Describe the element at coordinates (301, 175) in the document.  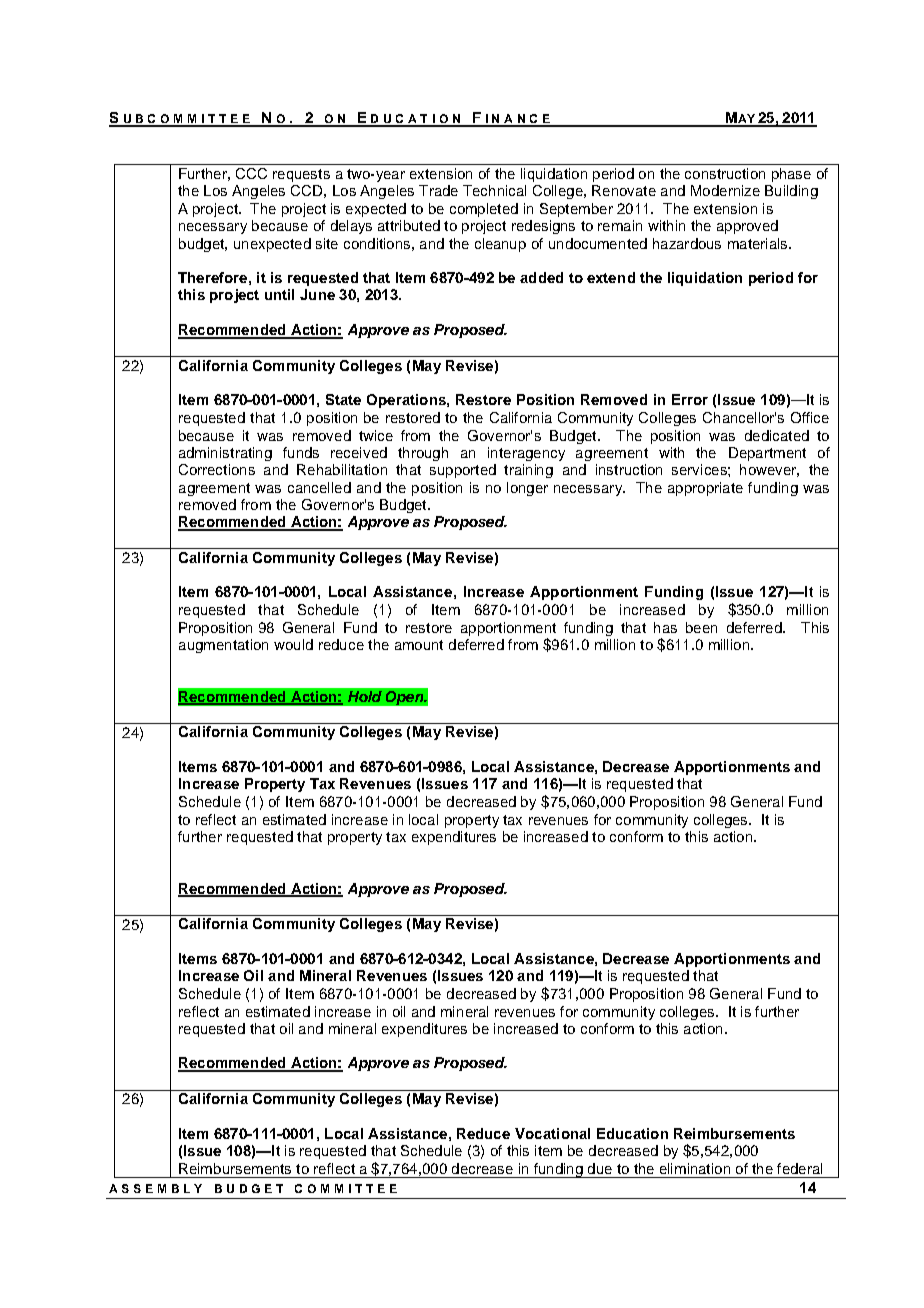
I see `requests` at that location.
